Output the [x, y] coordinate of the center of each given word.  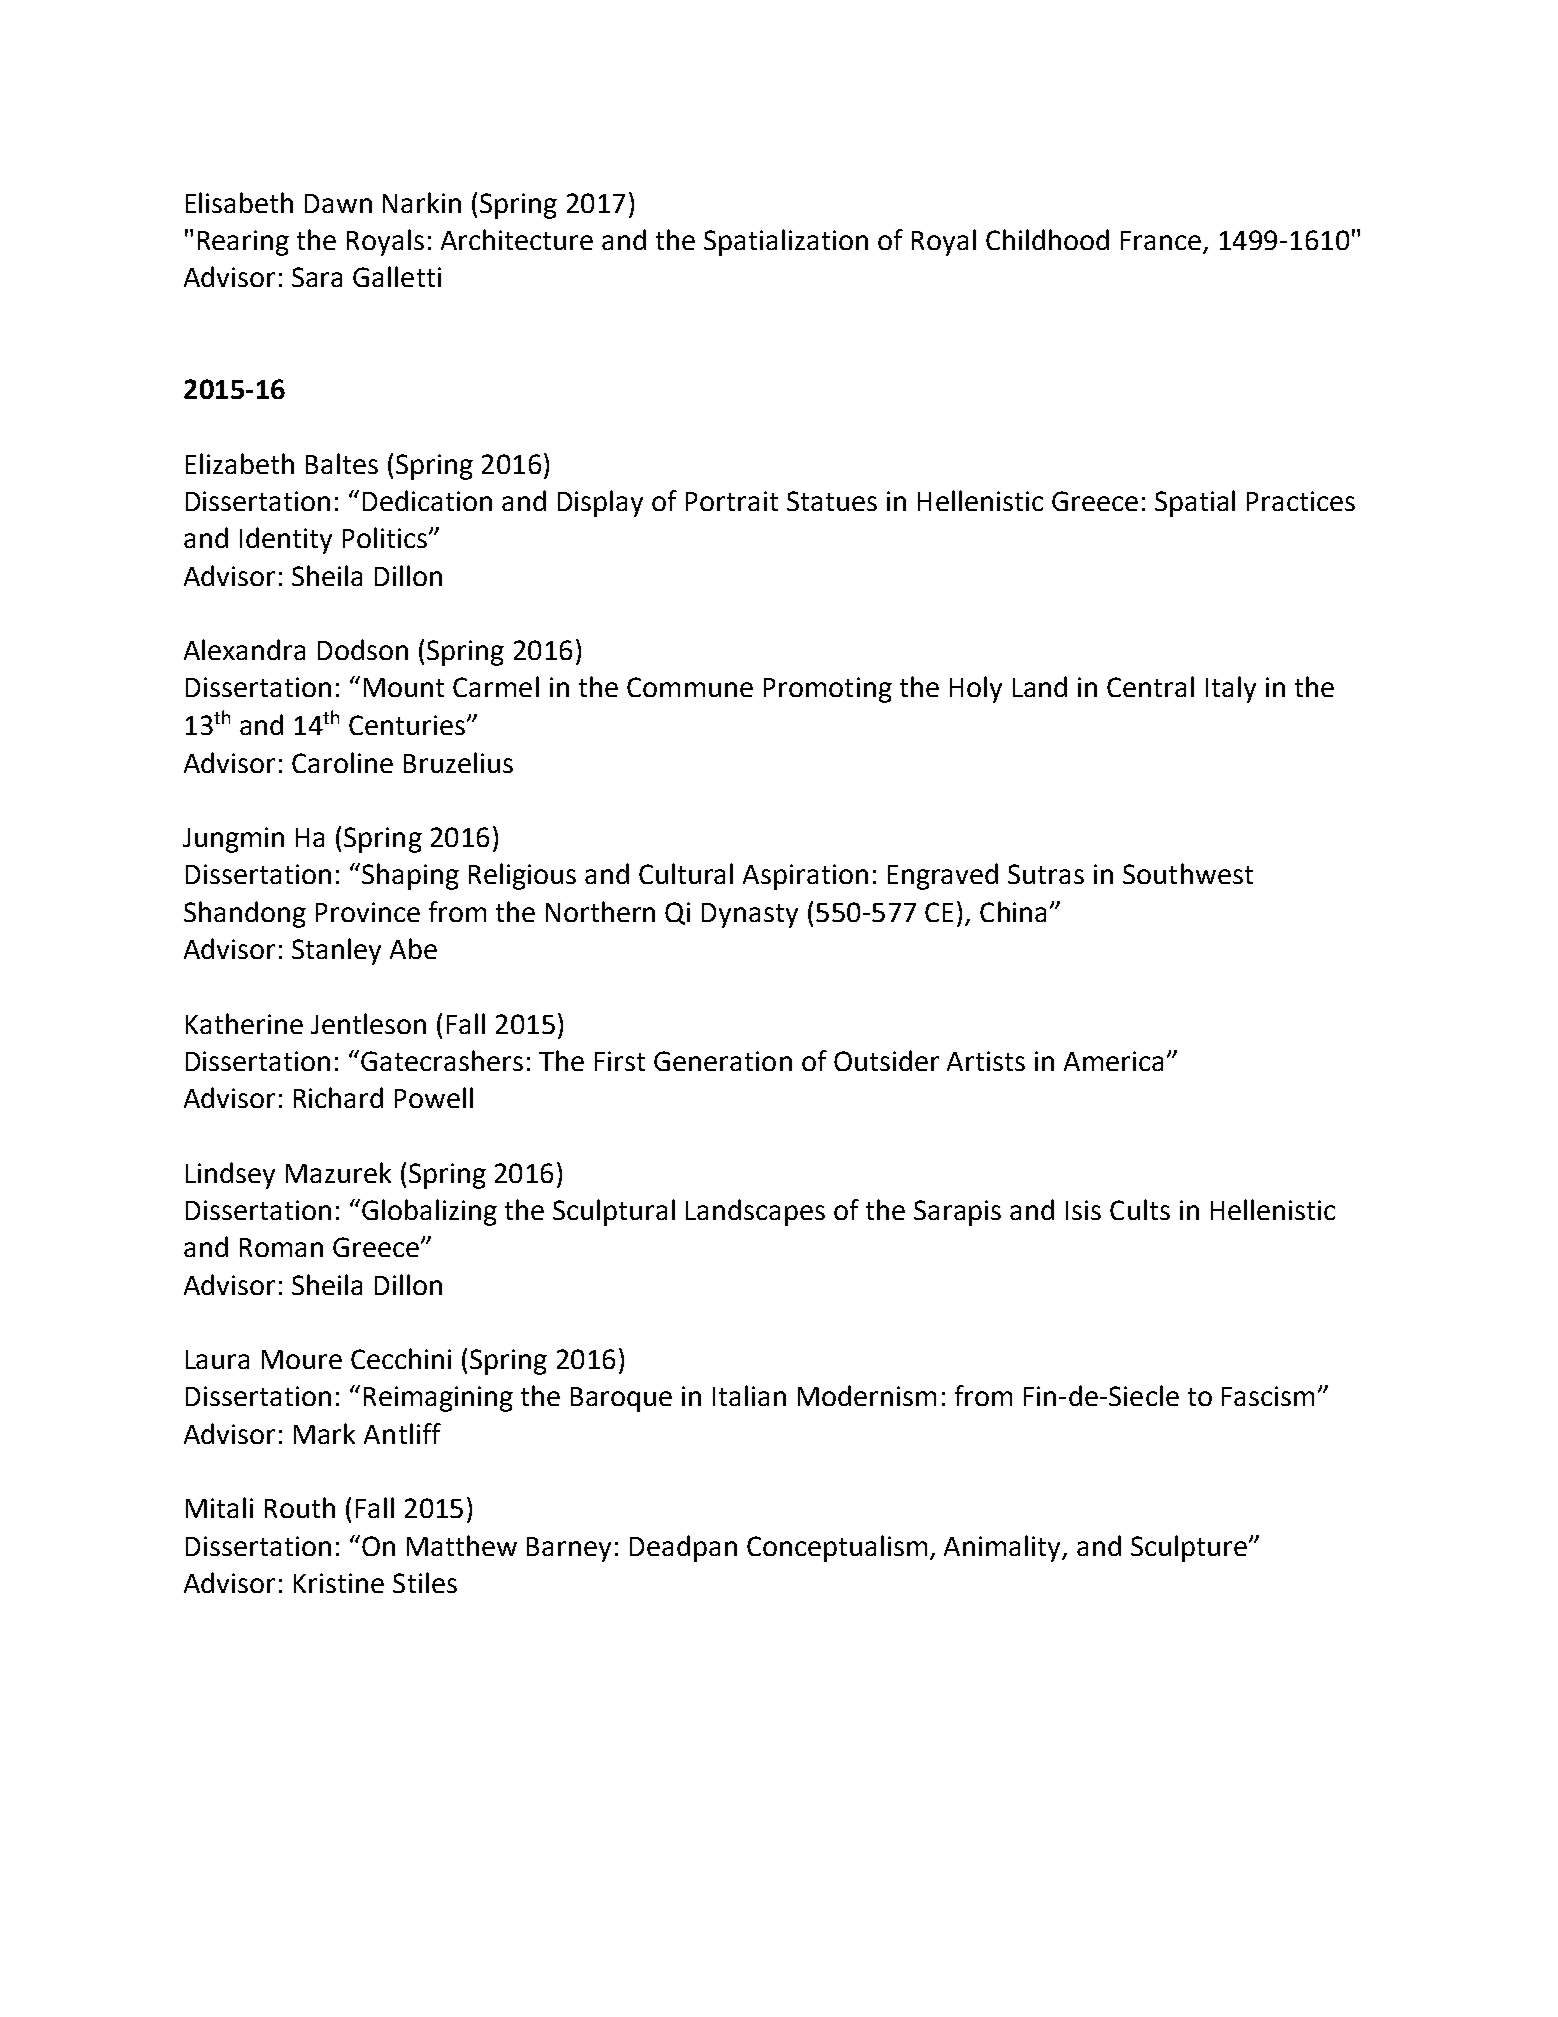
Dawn [338, 203]
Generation [723, 1061]
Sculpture [1189, 1548]
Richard [338, 1097]
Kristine [339, 1583]
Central [1150, 686]
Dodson [363, 649]
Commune [690, 687]
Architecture [517, 239]
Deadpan [683, 1548]
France [1161, 240]
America [1113, 1061]
